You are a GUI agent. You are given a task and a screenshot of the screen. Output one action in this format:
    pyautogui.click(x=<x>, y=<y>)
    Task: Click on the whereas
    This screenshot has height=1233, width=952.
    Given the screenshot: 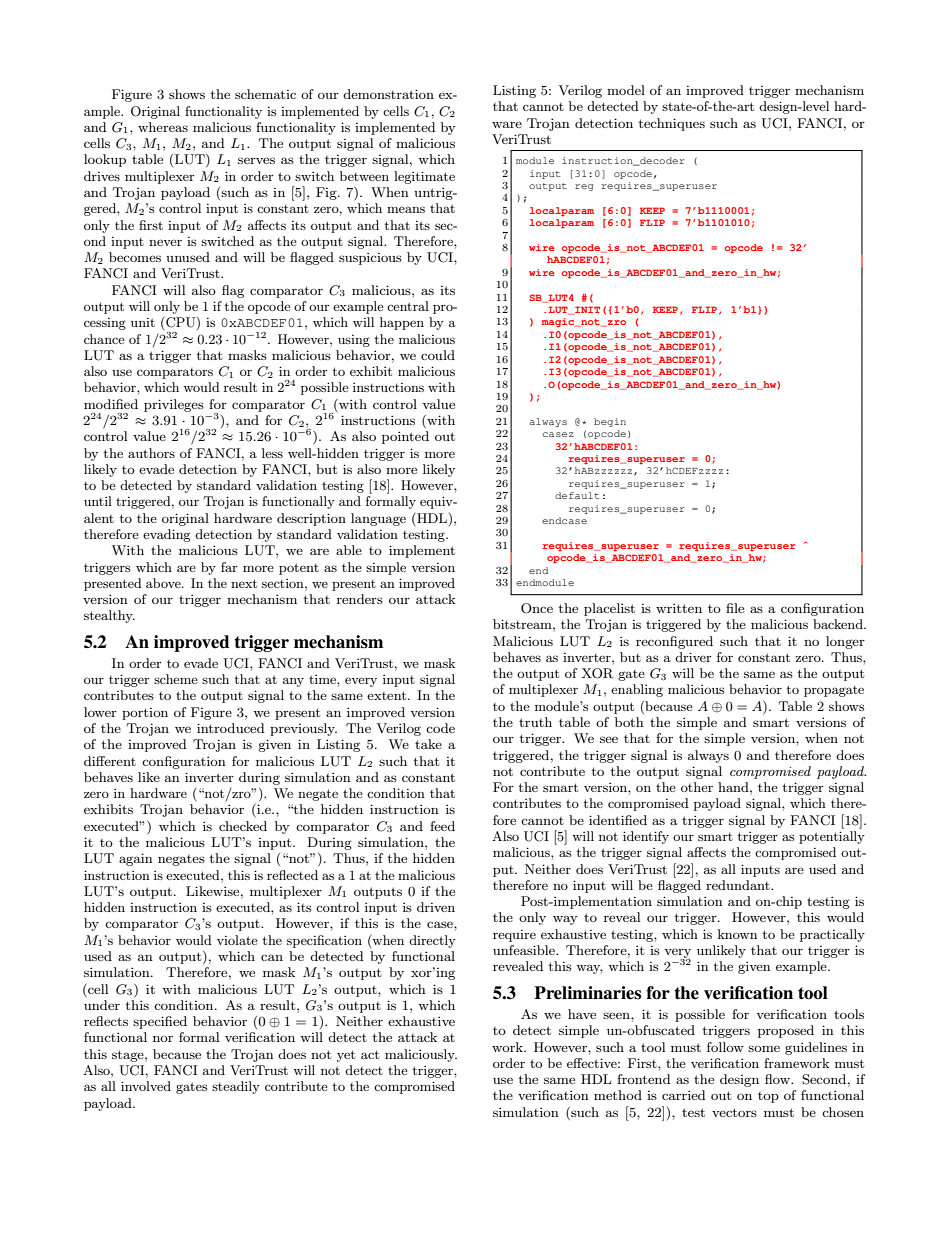 What is the action you would take?
    pyautogui.click(x=163, y=127)
